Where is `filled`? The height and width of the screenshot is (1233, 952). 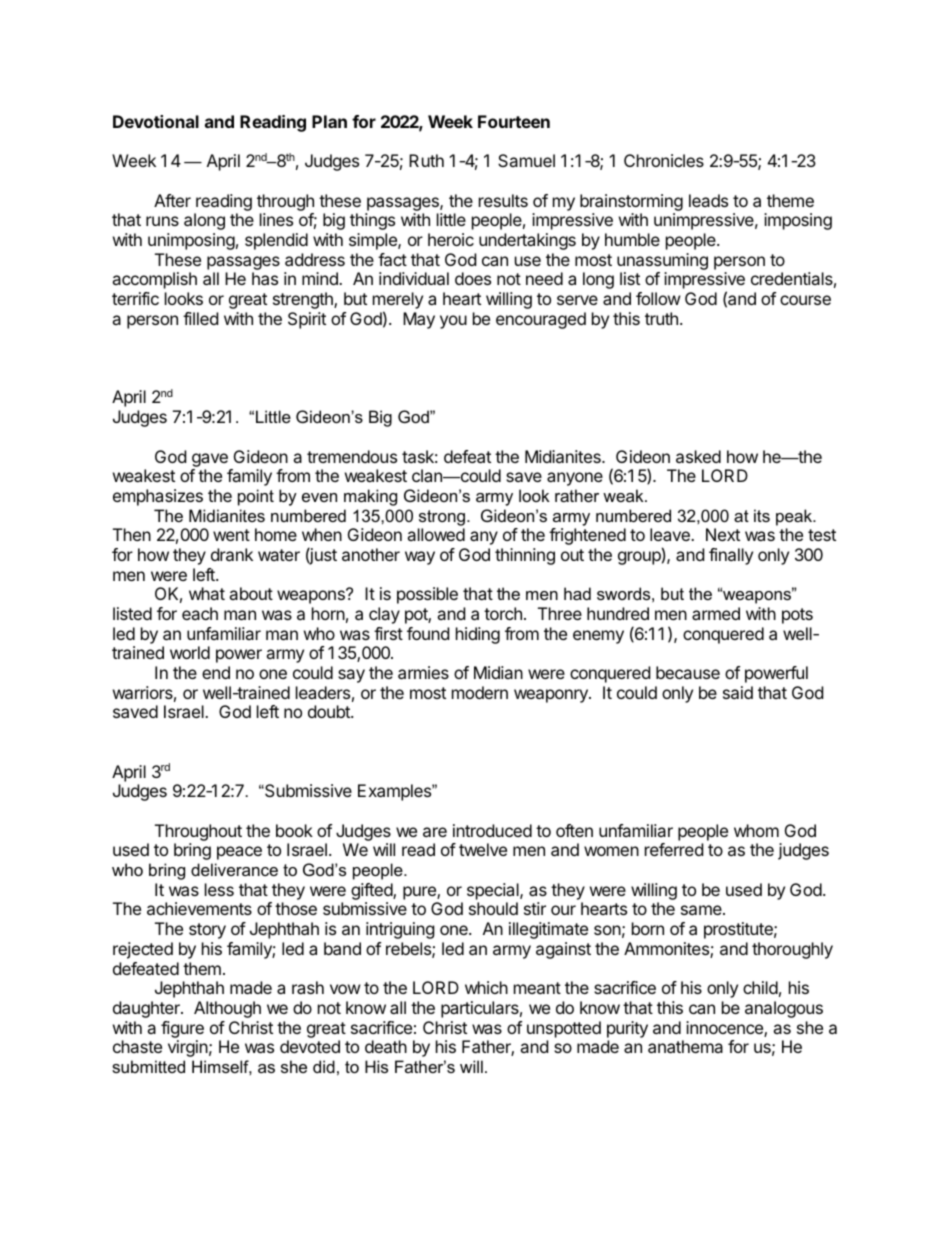
filled is located at coordinates (200, 318).
